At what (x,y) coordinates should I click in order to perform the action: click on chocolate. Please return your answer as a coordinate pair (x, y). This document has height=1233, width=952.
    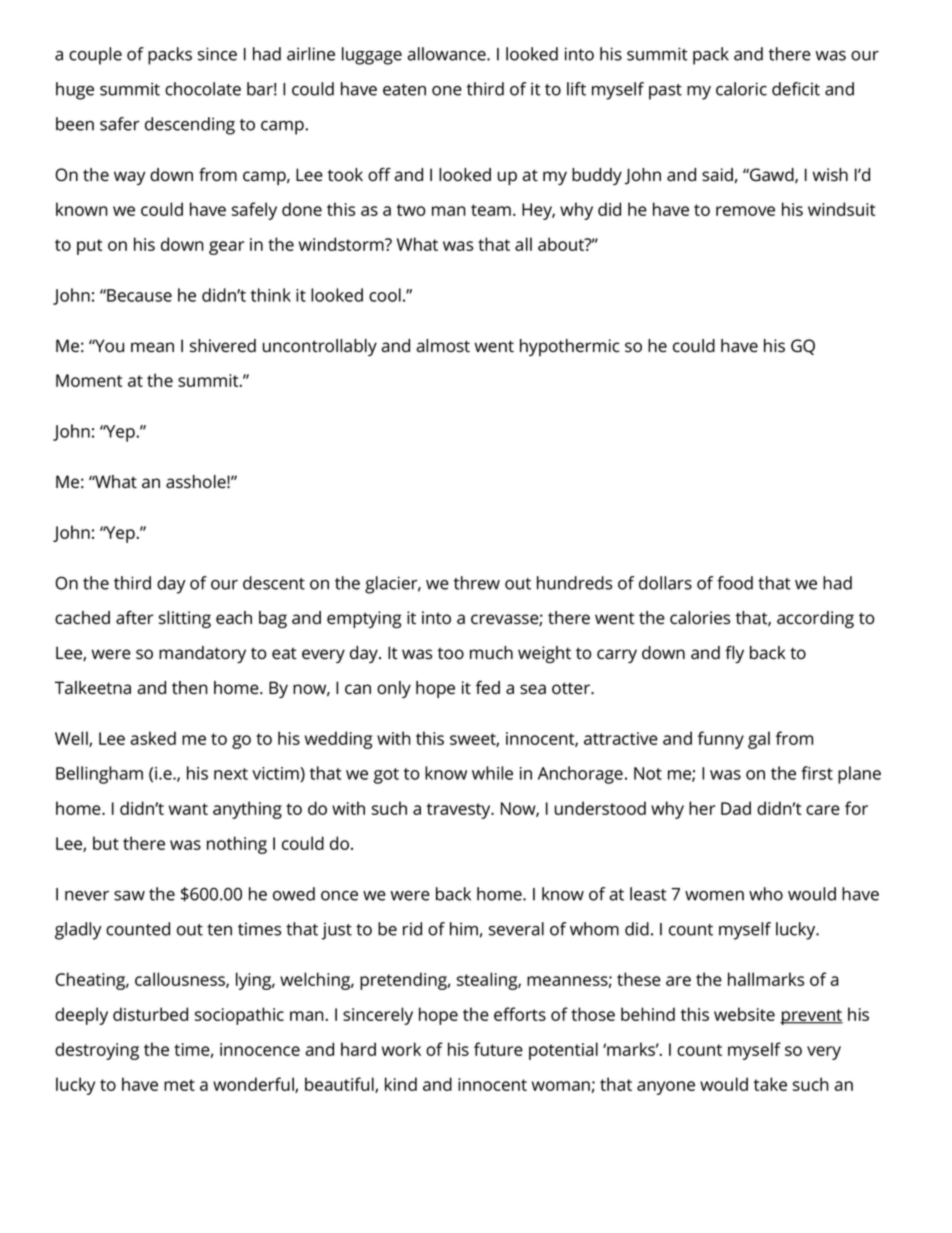
    Looking at the image, I should click on (203, 89).
